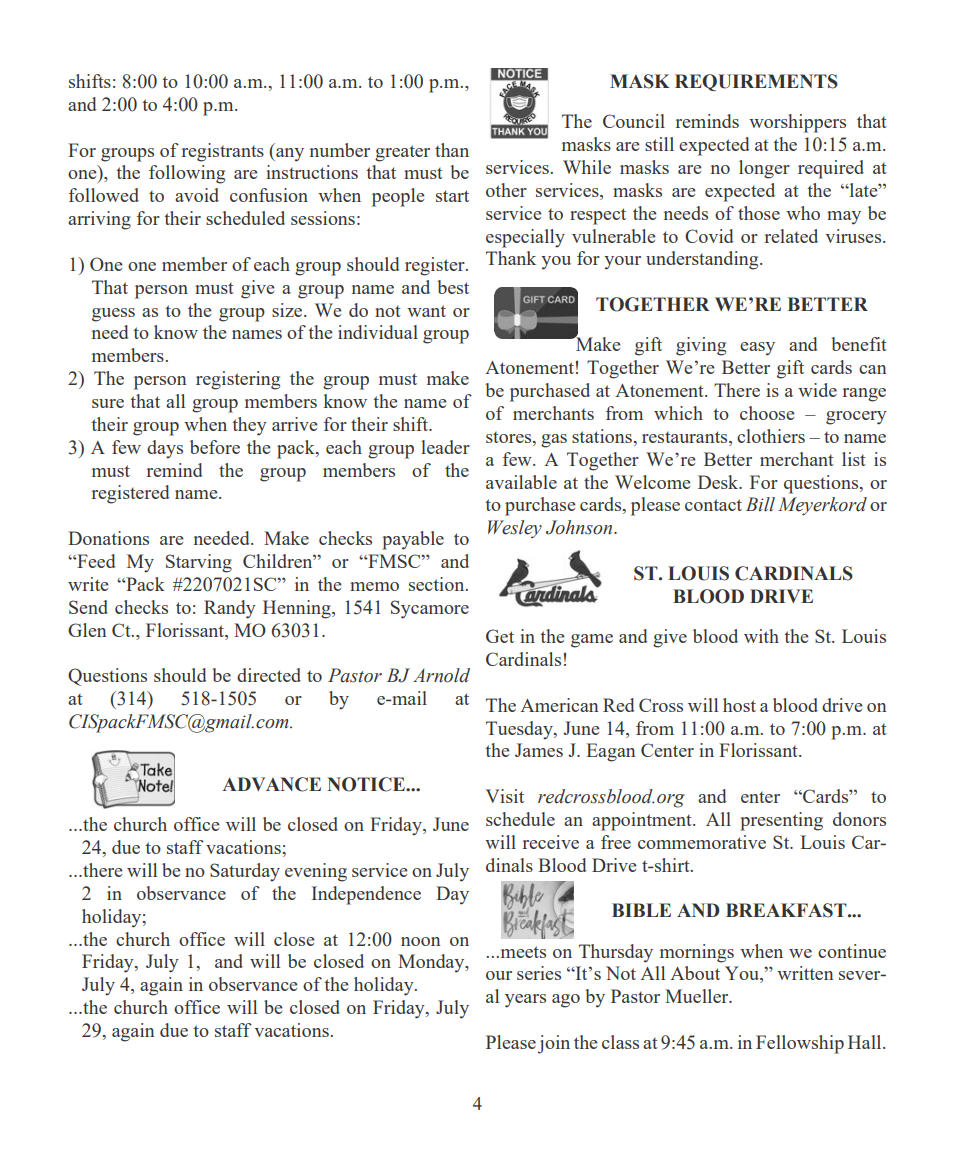 The width and height of the screenshot is (955, 1159). I want to click on worshippers, so click(797, 123).
